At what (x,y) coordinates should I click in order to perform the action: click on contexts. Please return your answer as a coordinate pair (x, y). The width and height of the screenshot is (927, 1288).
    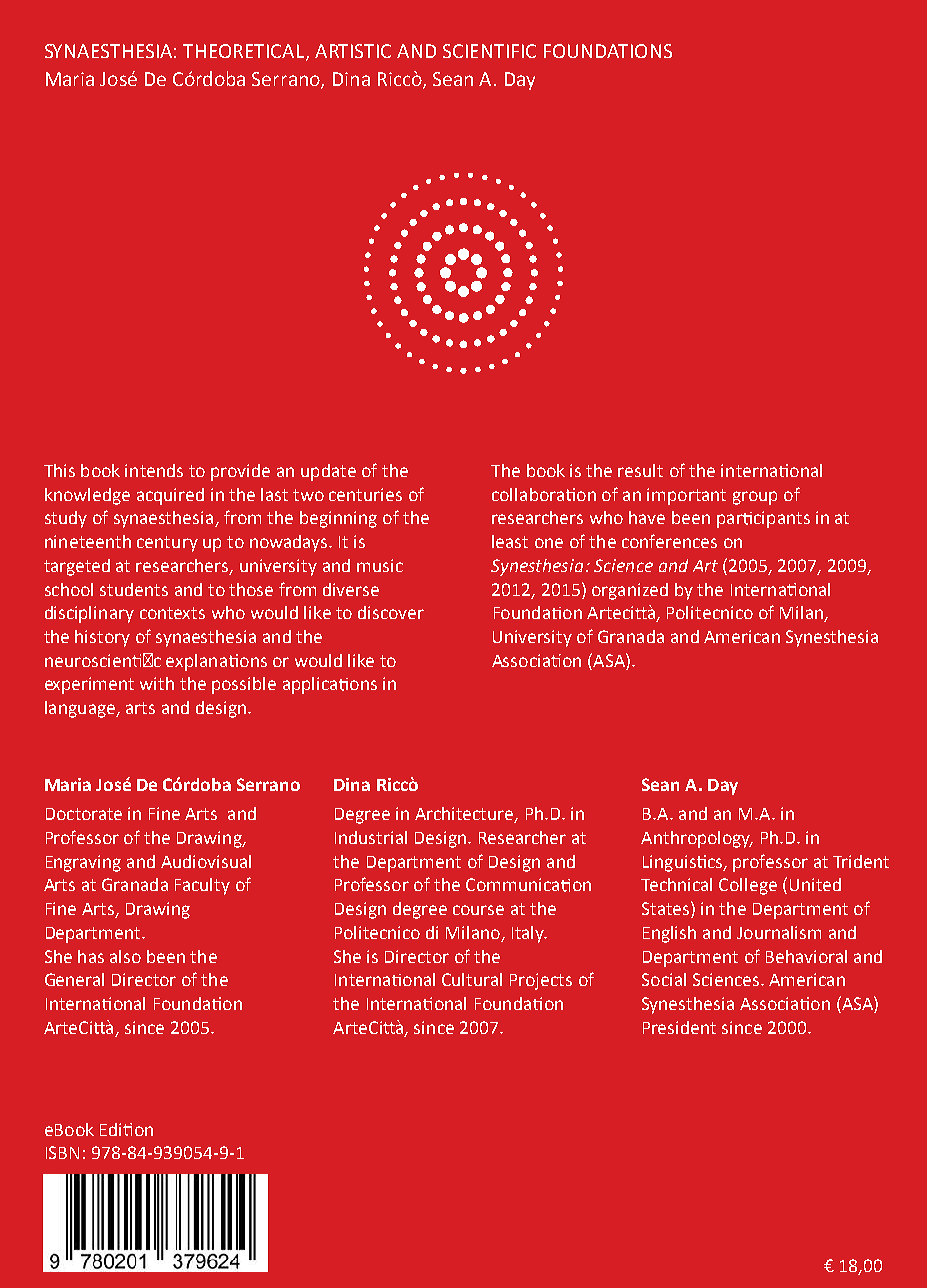
    Looking at the image, I should click on (172, 613).
